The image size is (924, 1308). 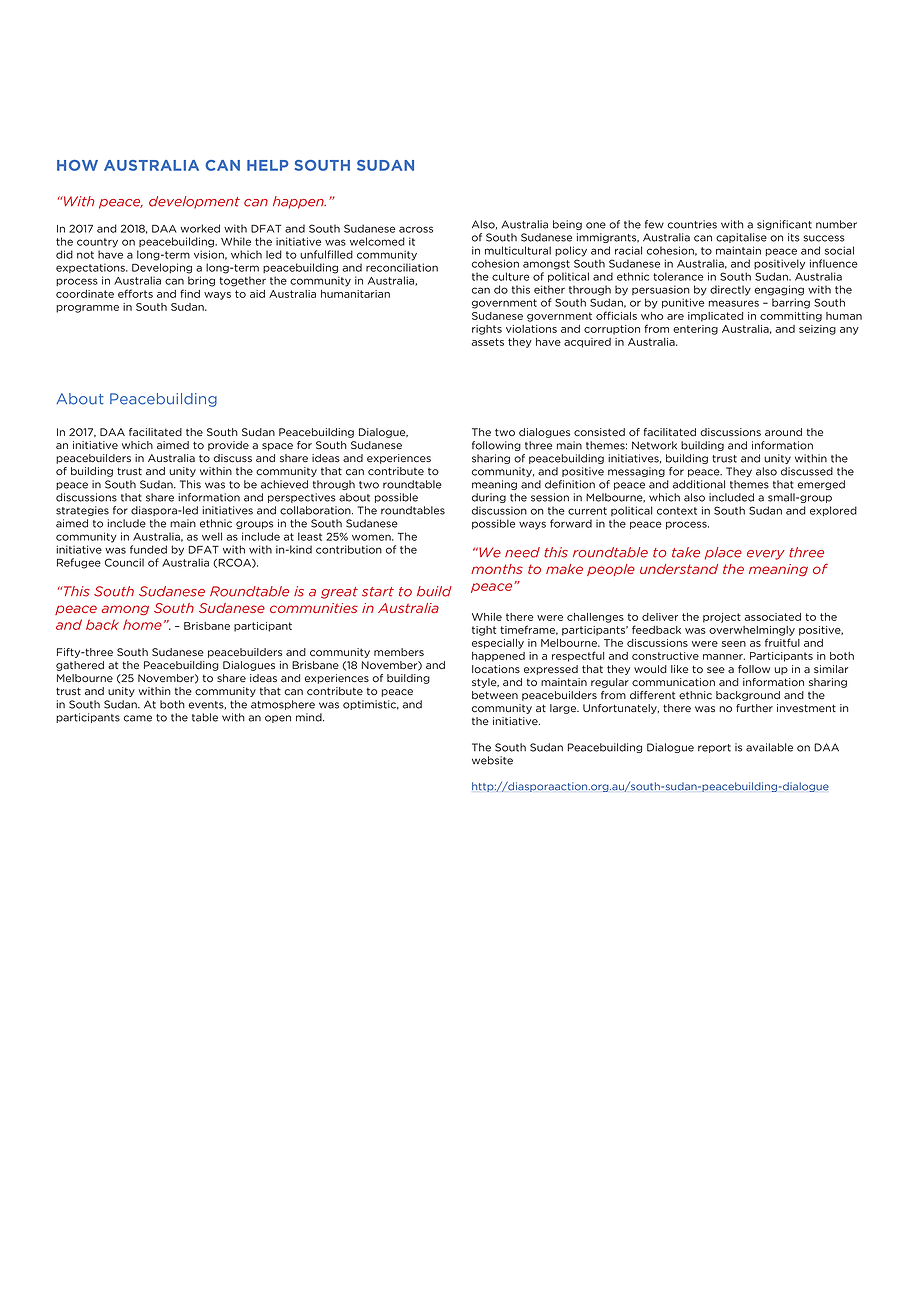 I want to click on significant, so click(x=784, y=225).
